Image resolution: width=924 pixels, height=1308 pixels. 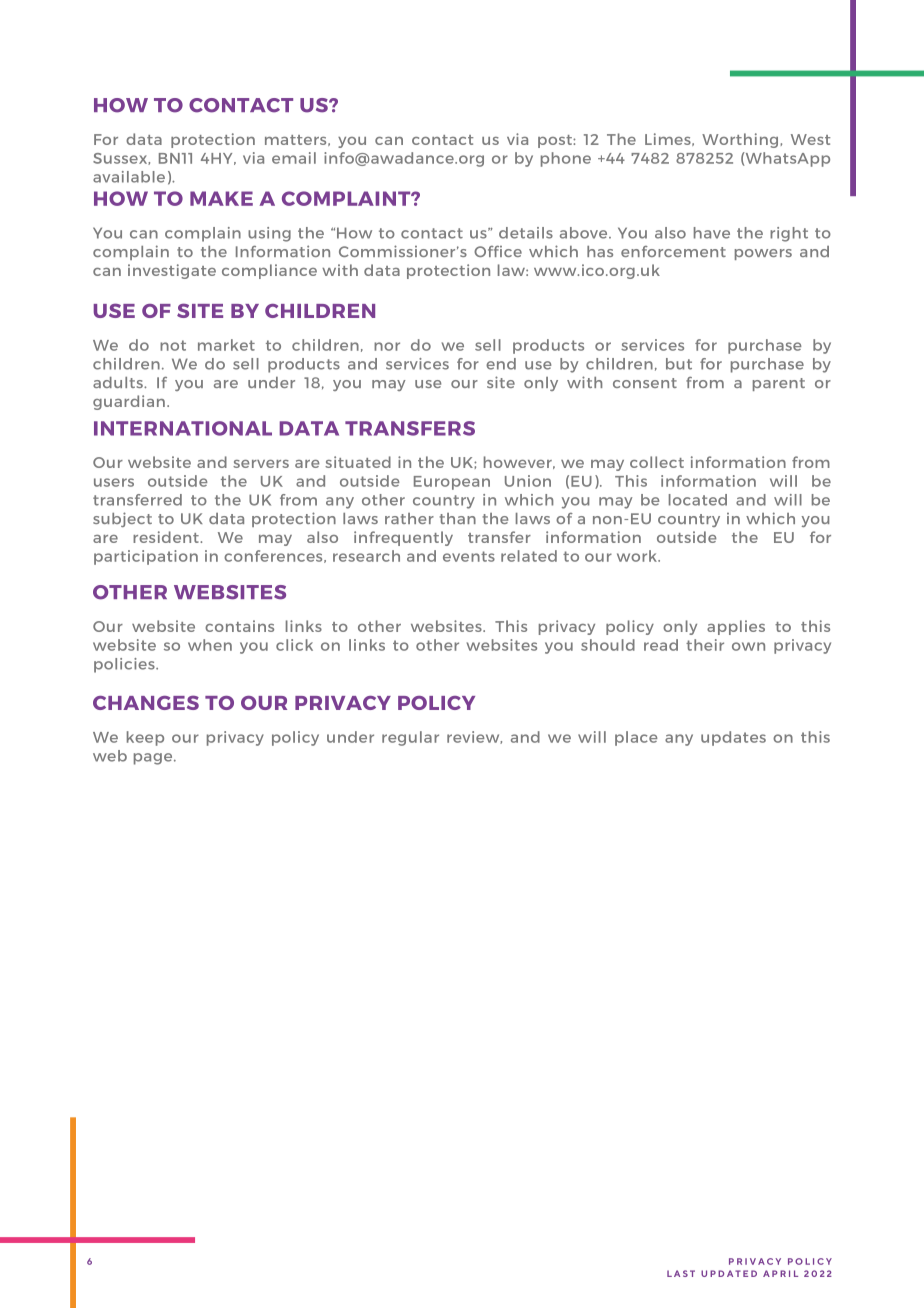 I want to click on keep, so click(x=145, y=738).
